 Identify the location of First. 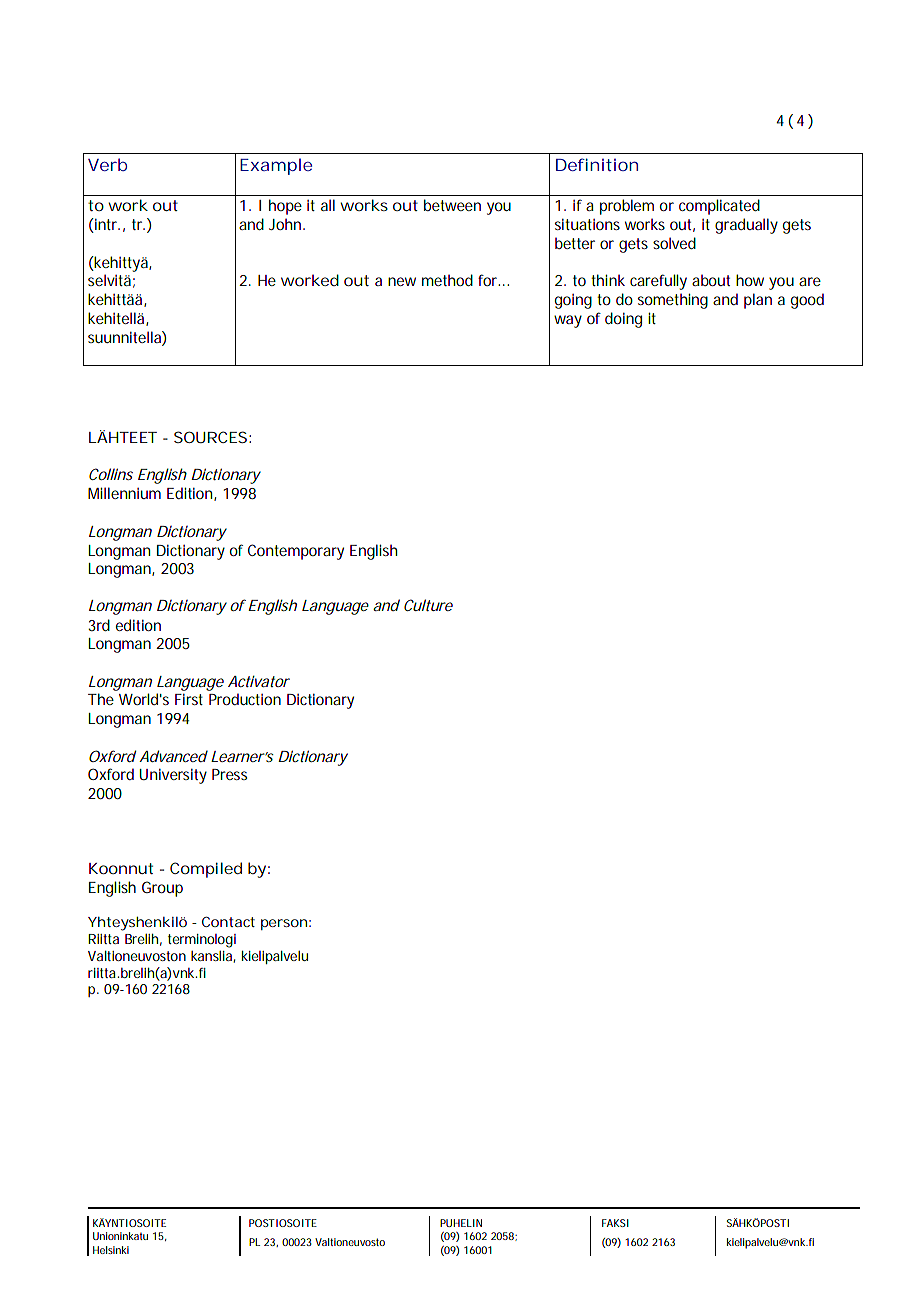
(189, 699).
